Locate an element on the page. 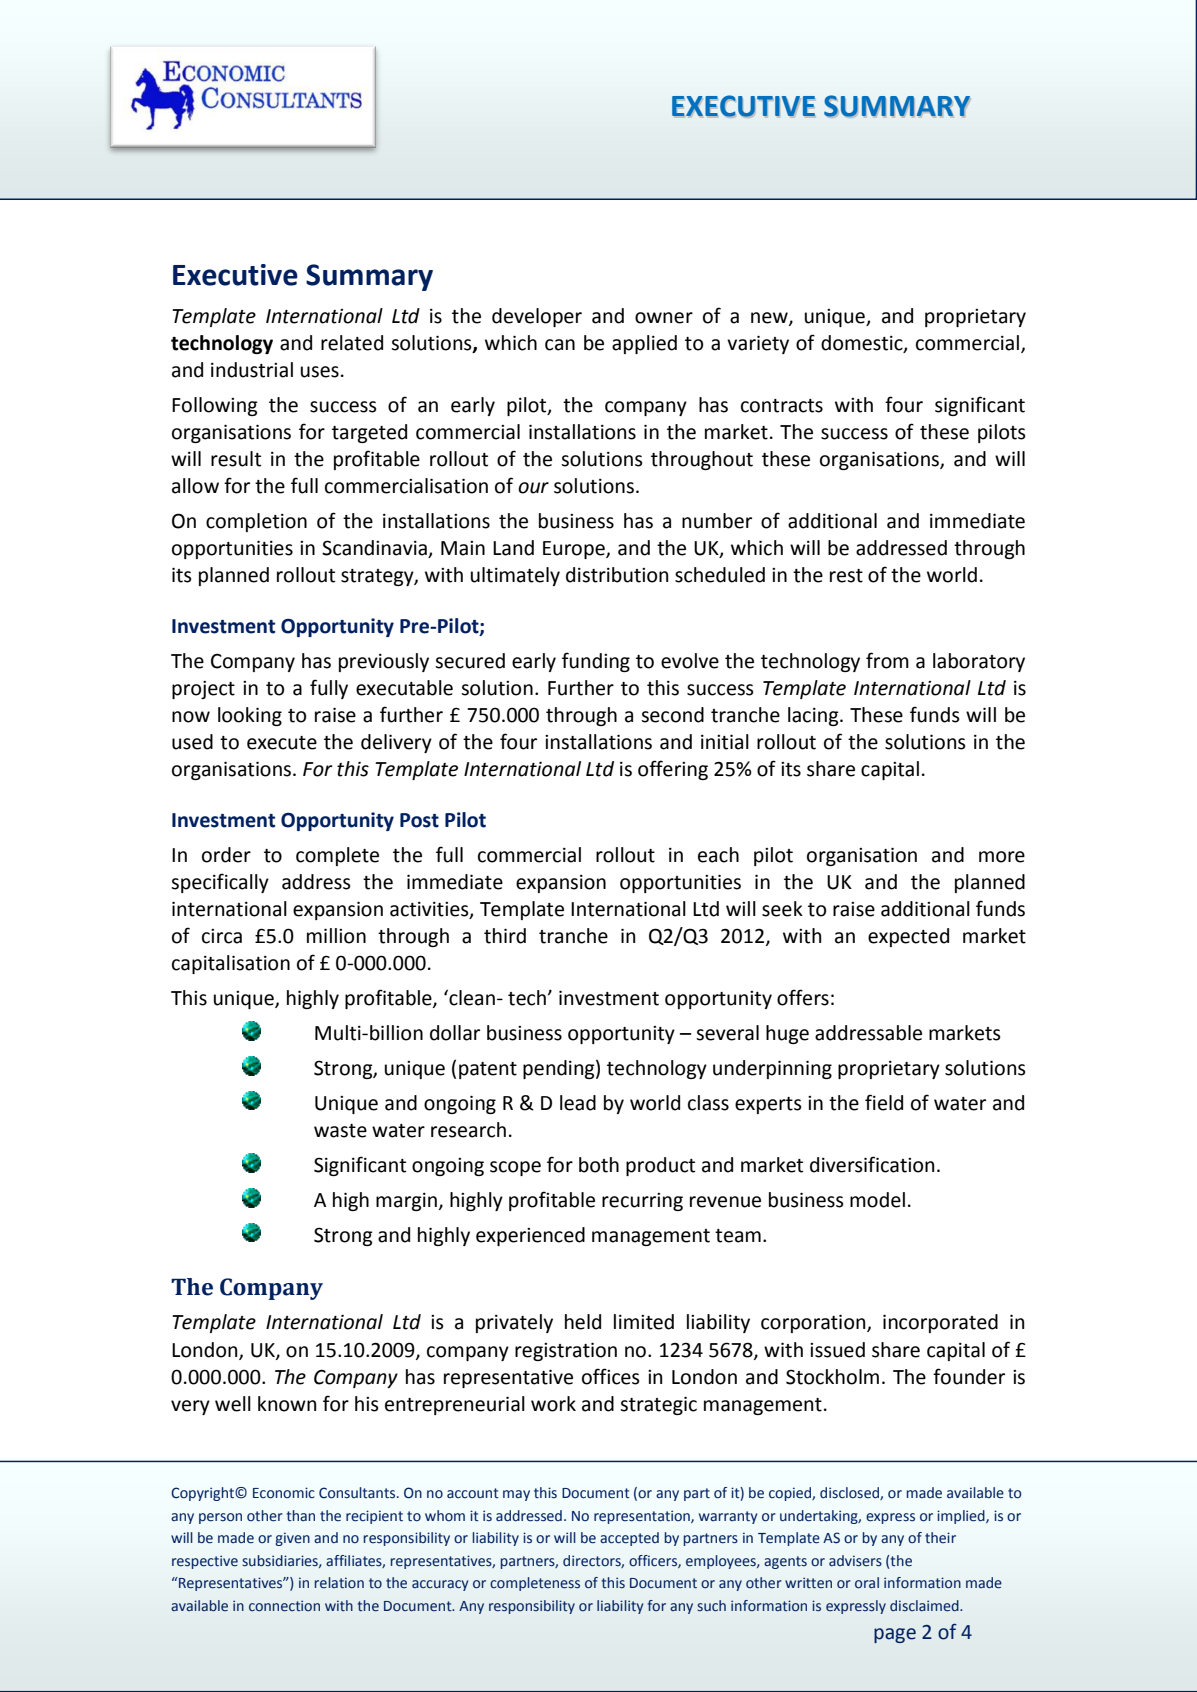 This document has height=1692, width=1197. uses is located at coordinates (320, 372).
